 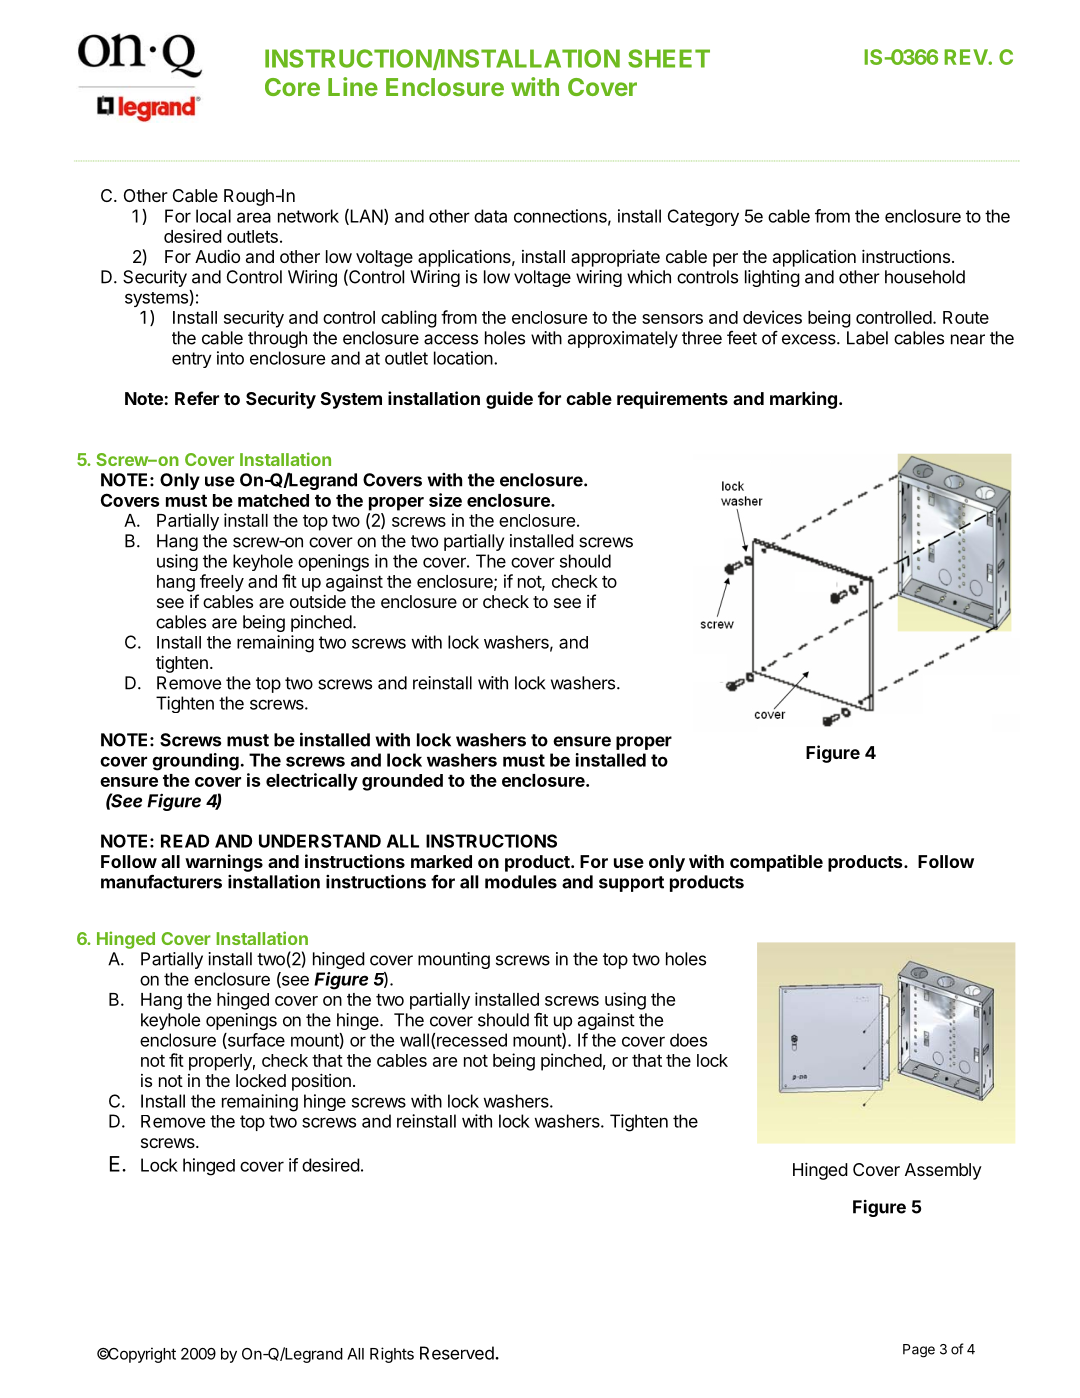 What do you see at coordinates (321, 1082) in the screenshot?
I see `position` at bounding box center [321, 1082].
